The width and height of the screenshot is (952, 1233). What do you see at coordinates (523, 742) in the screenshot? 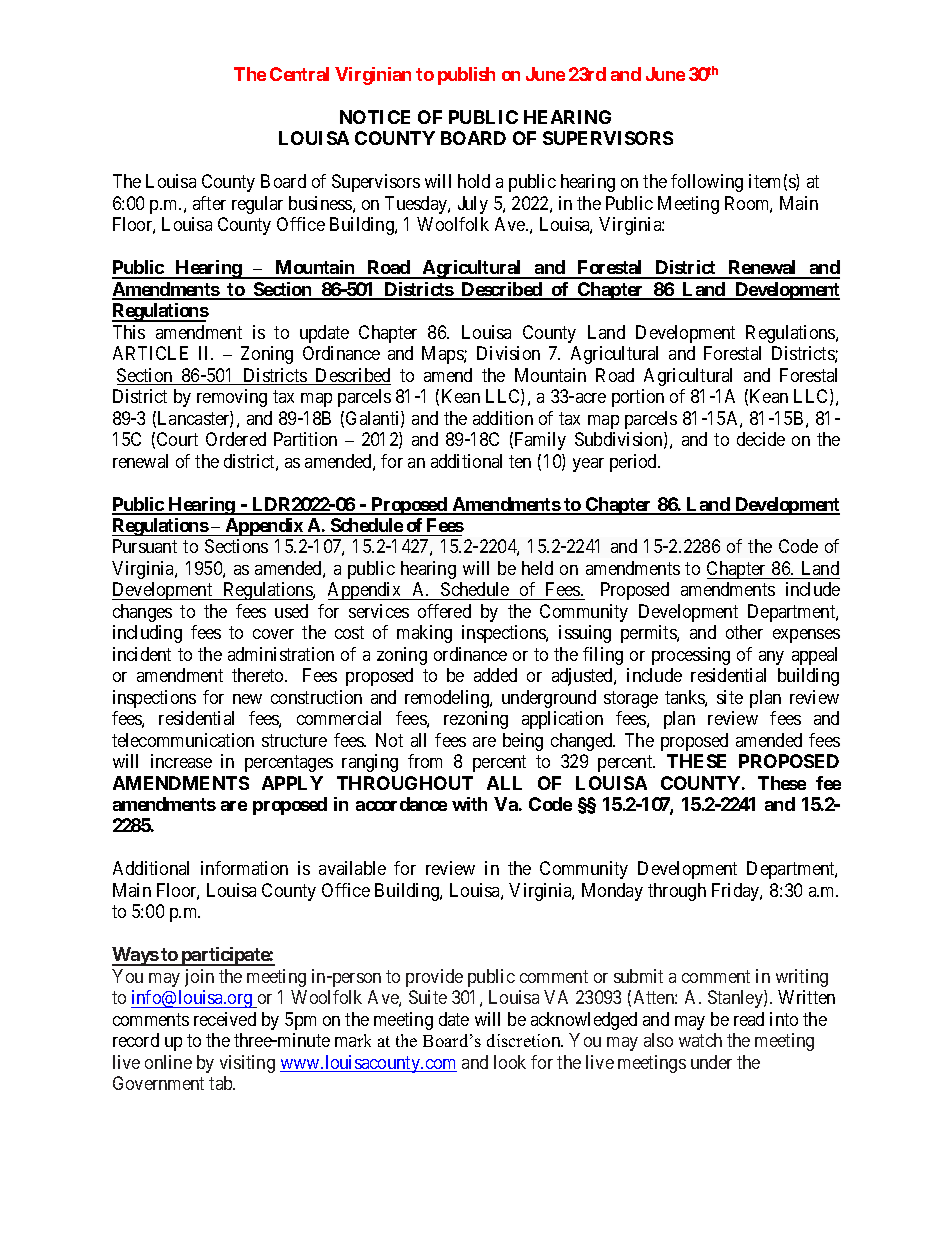
I see `being` at bounding box center [523, 742].
